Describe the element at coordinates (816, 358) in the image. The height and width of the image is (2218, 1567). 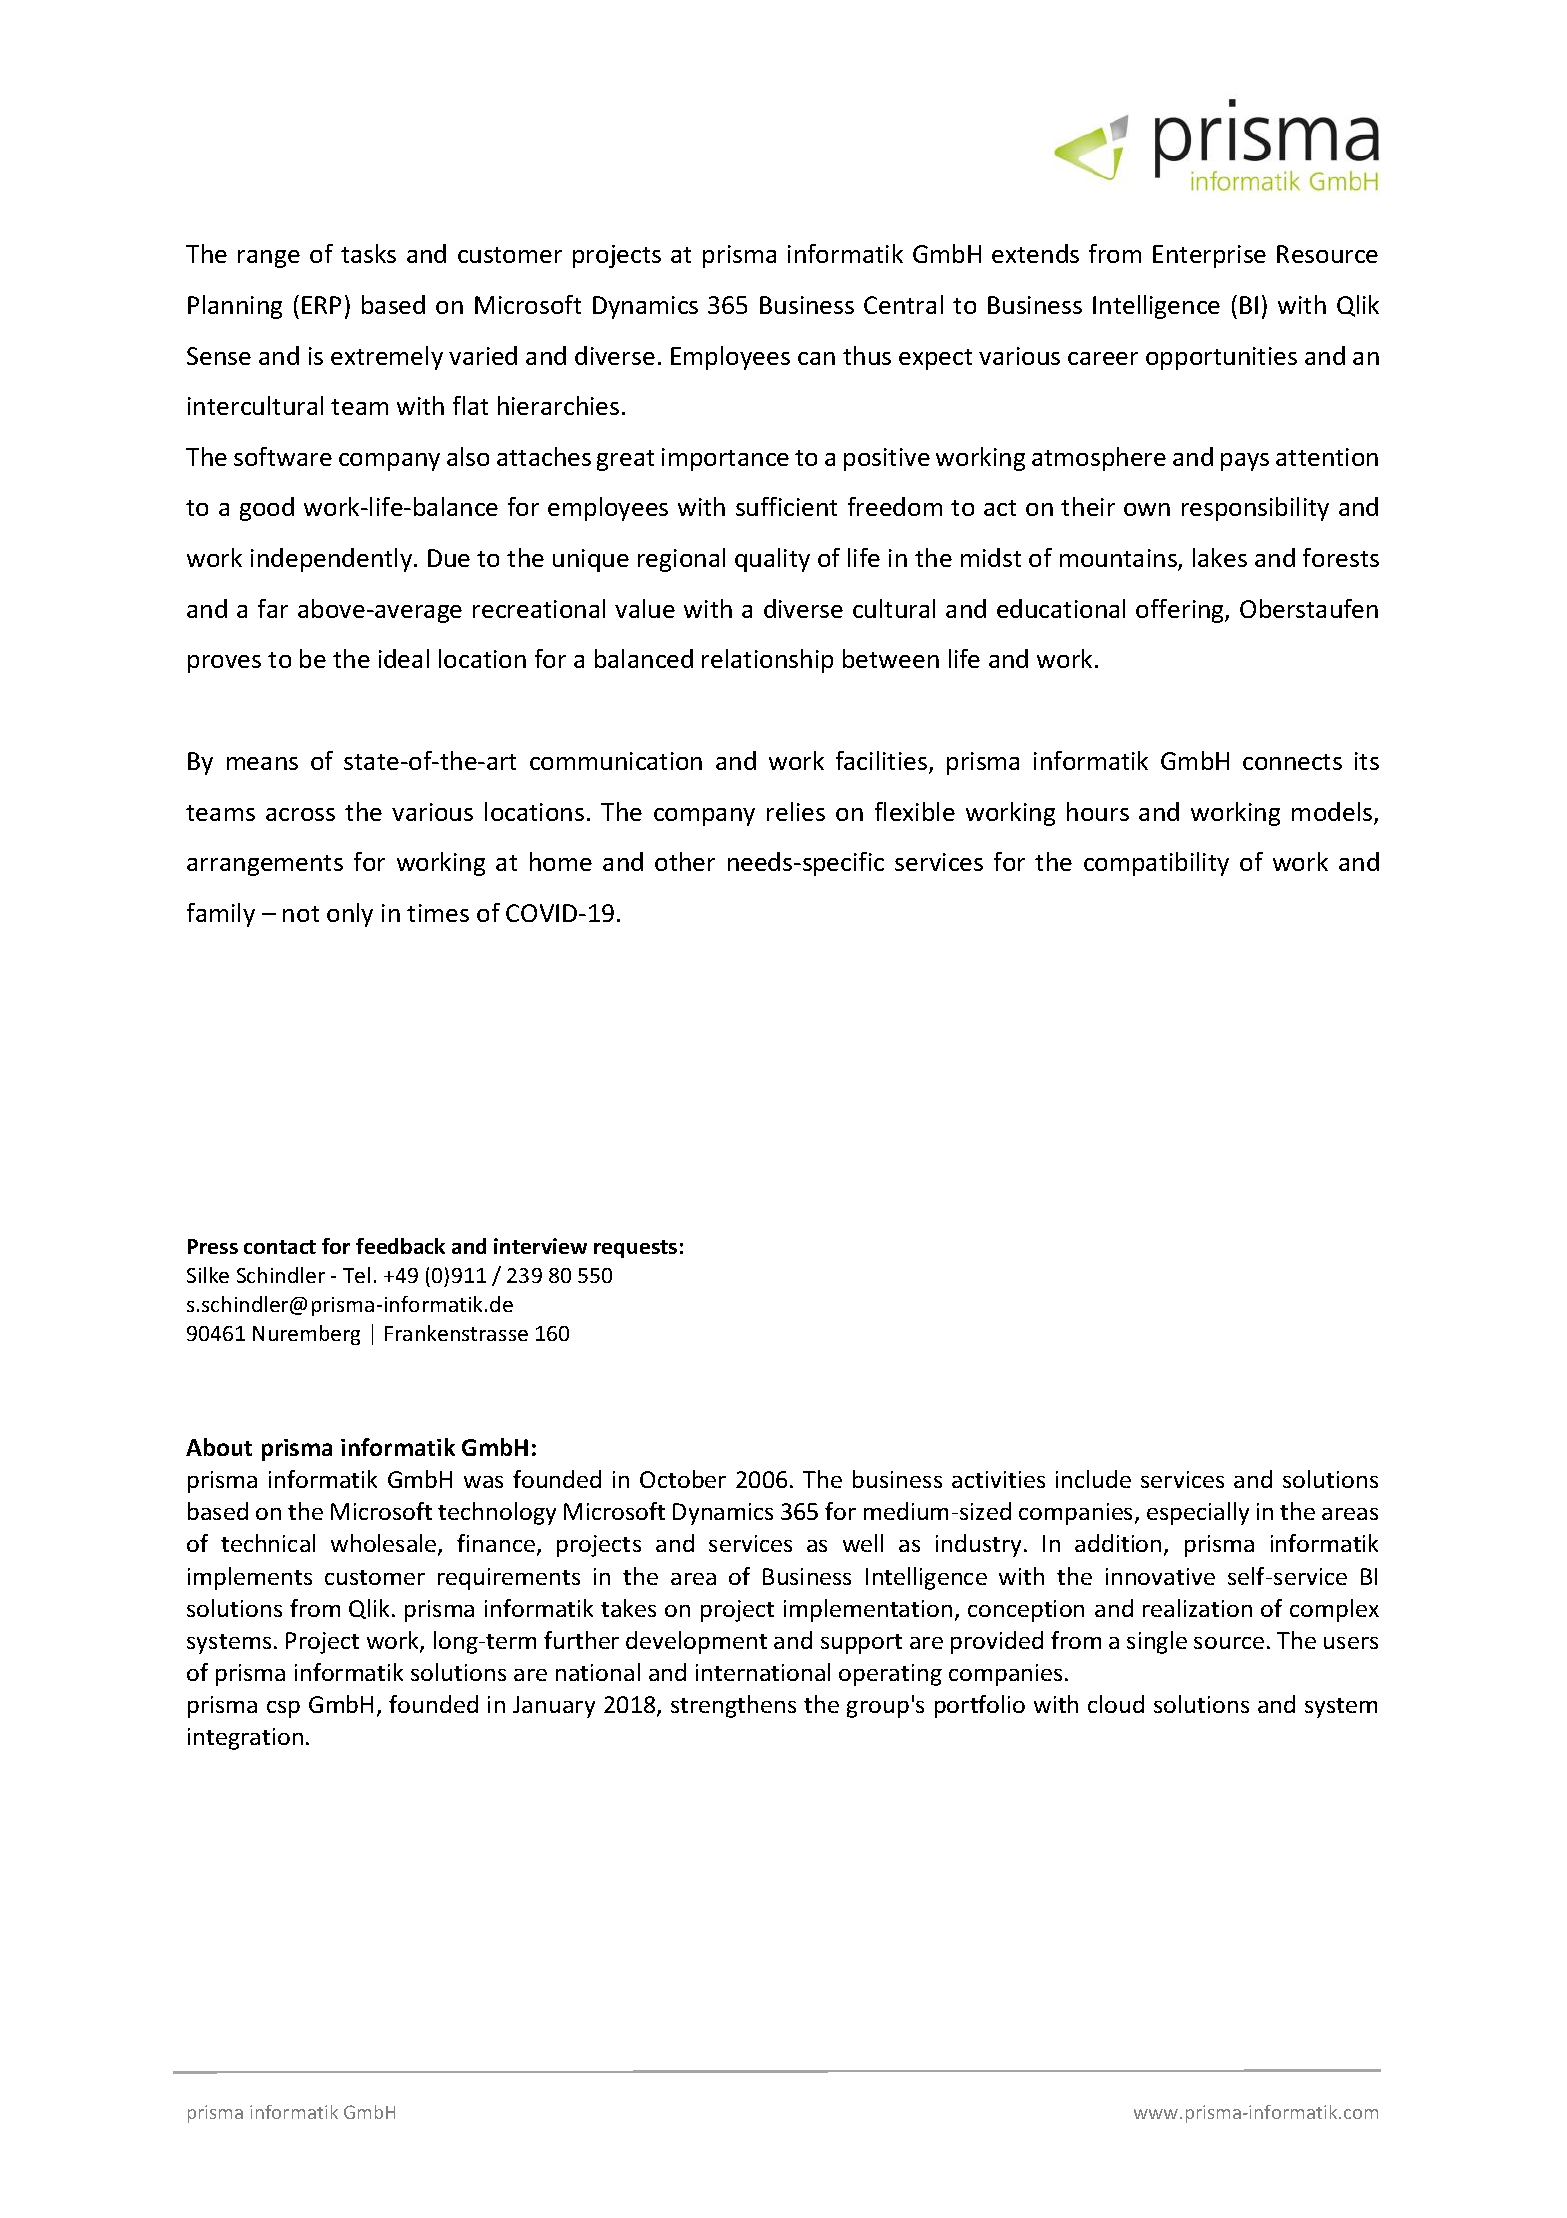
I see `can` at that location.
